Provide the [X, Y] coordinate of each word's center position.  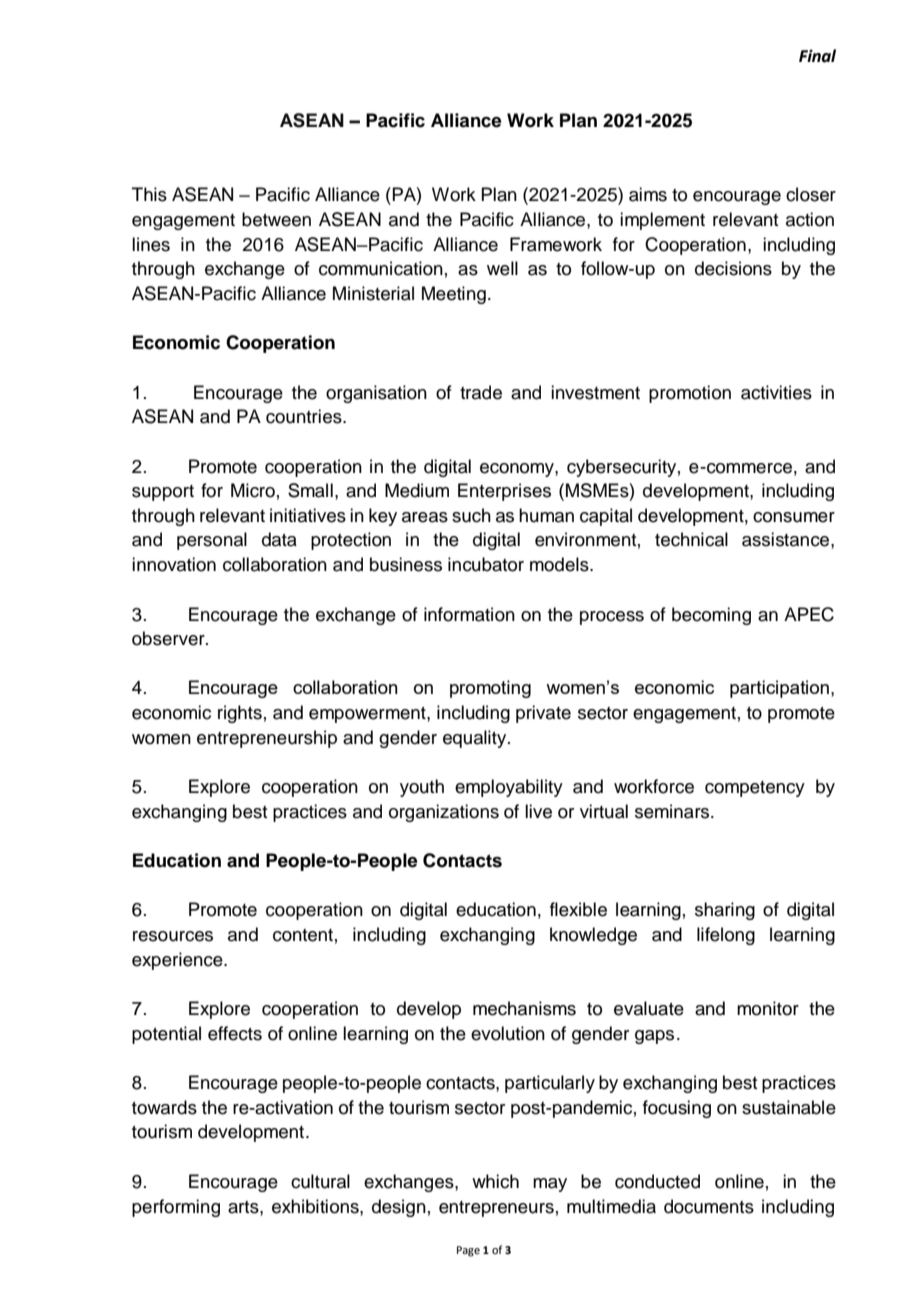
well [502, 268]
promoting [490, 689]
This [149, 194]
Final [817, 56]
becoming [711, 616]
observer [169, 638]
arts [244, 1207]
